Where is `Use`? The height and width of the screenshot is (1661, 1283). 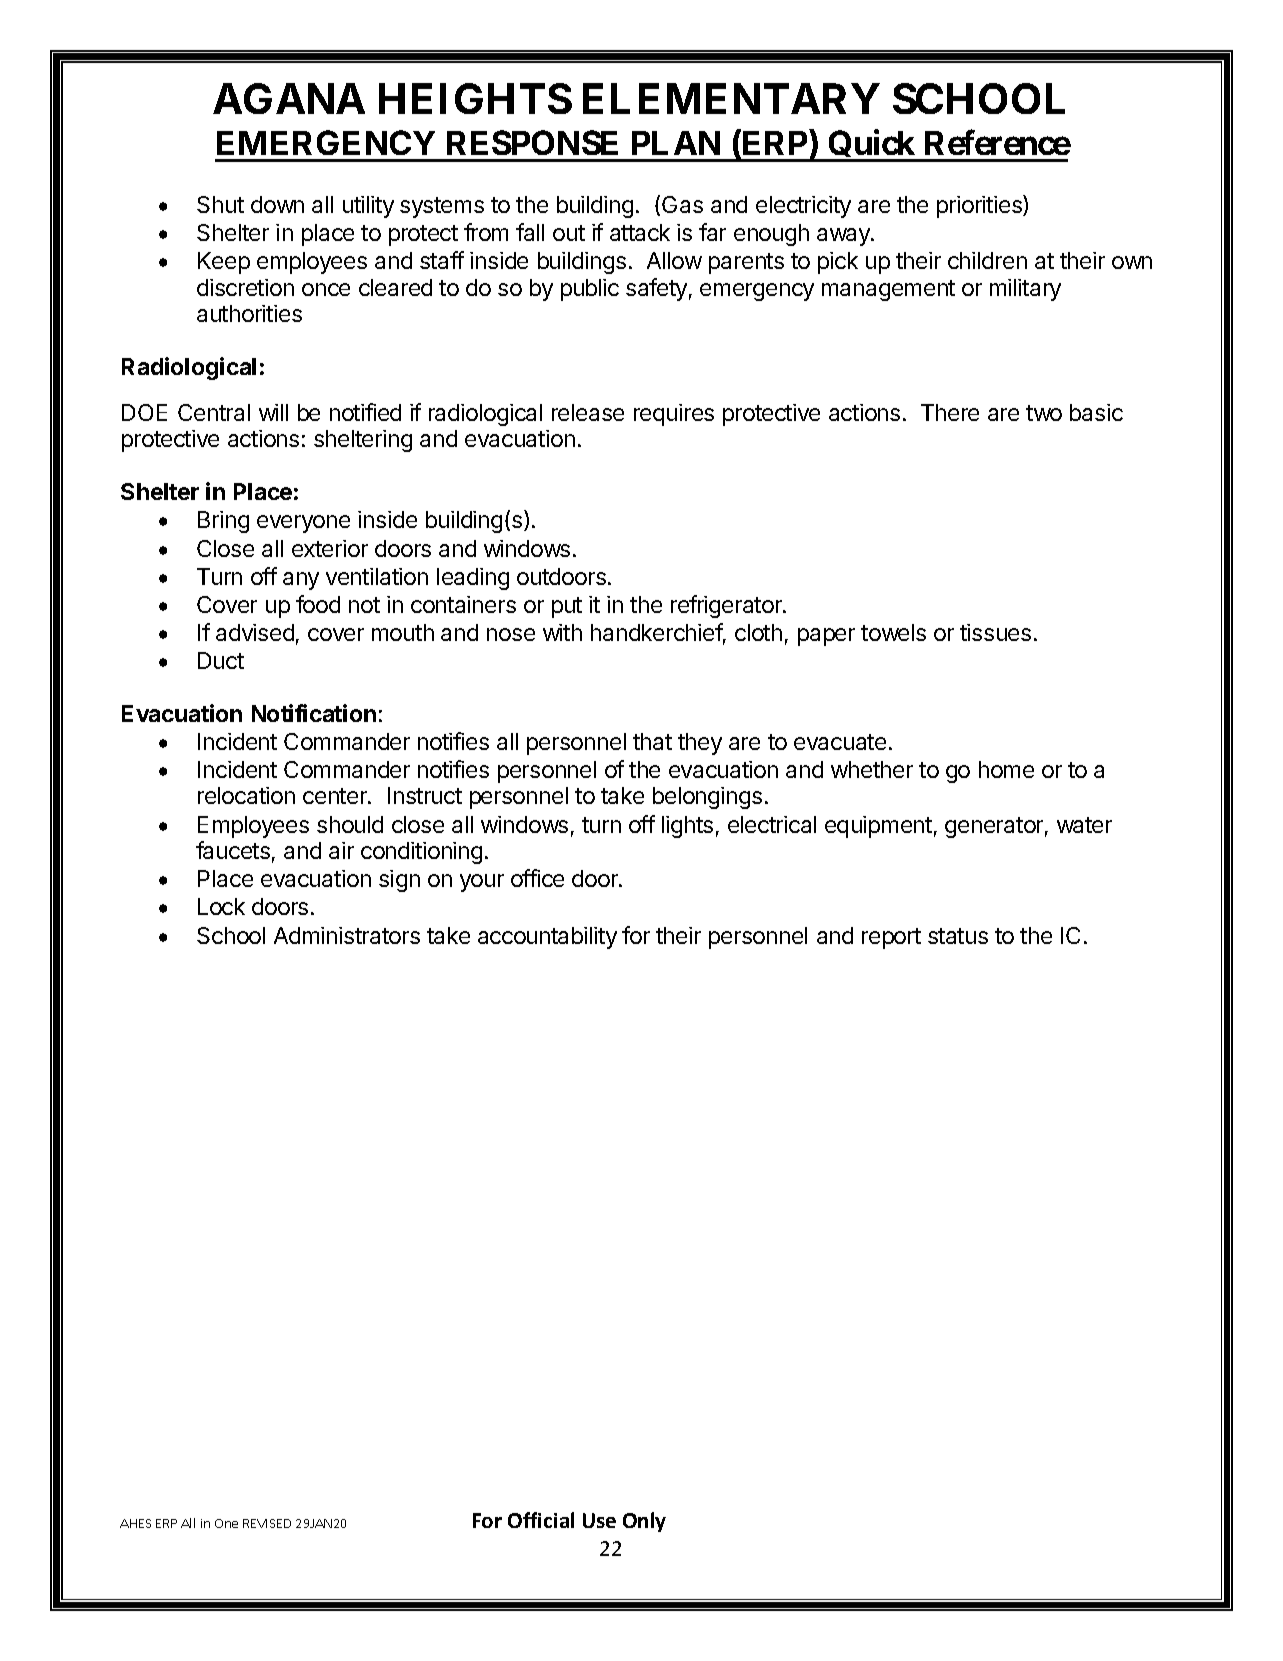
Use is located at coordinates (599, 1520).
